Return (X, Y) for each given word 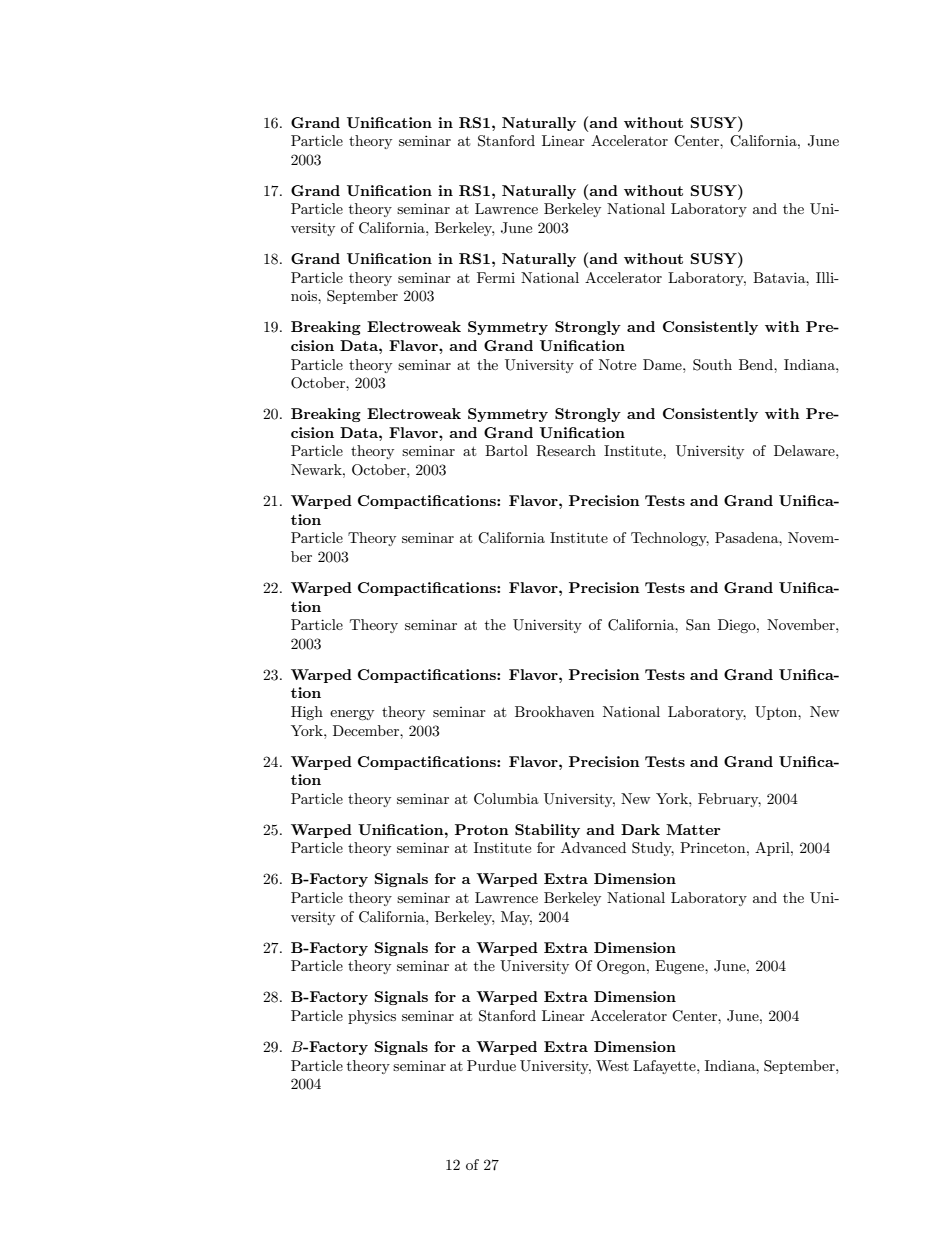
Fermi (496, 277)
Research (566, 451)
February (729, 800)
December (367, 730)
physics (372, 1017)
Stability (547, 831)
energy (352, 715)
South (712, 365)
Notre (617, 364)
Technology (670, 539)
